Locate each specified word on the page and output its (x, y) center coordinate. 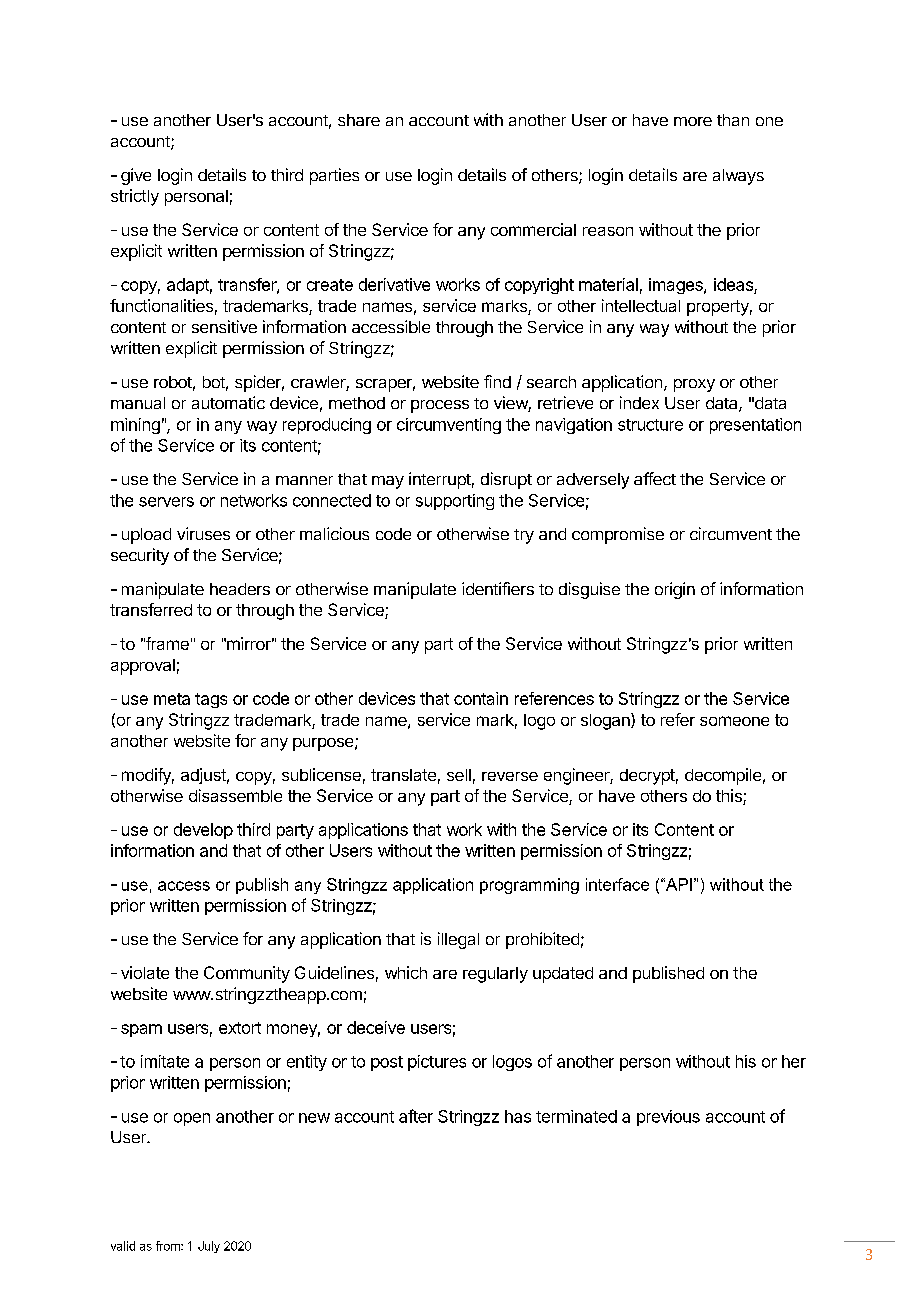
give (136, 176)
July (209, 1247)
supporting (455, 502)
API (677, 884)
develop (203, 831)
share (359, 120)
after (416, 1116)
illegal (458, 940)
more (693, 121)
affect (655, 478)
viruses (203, 533)
